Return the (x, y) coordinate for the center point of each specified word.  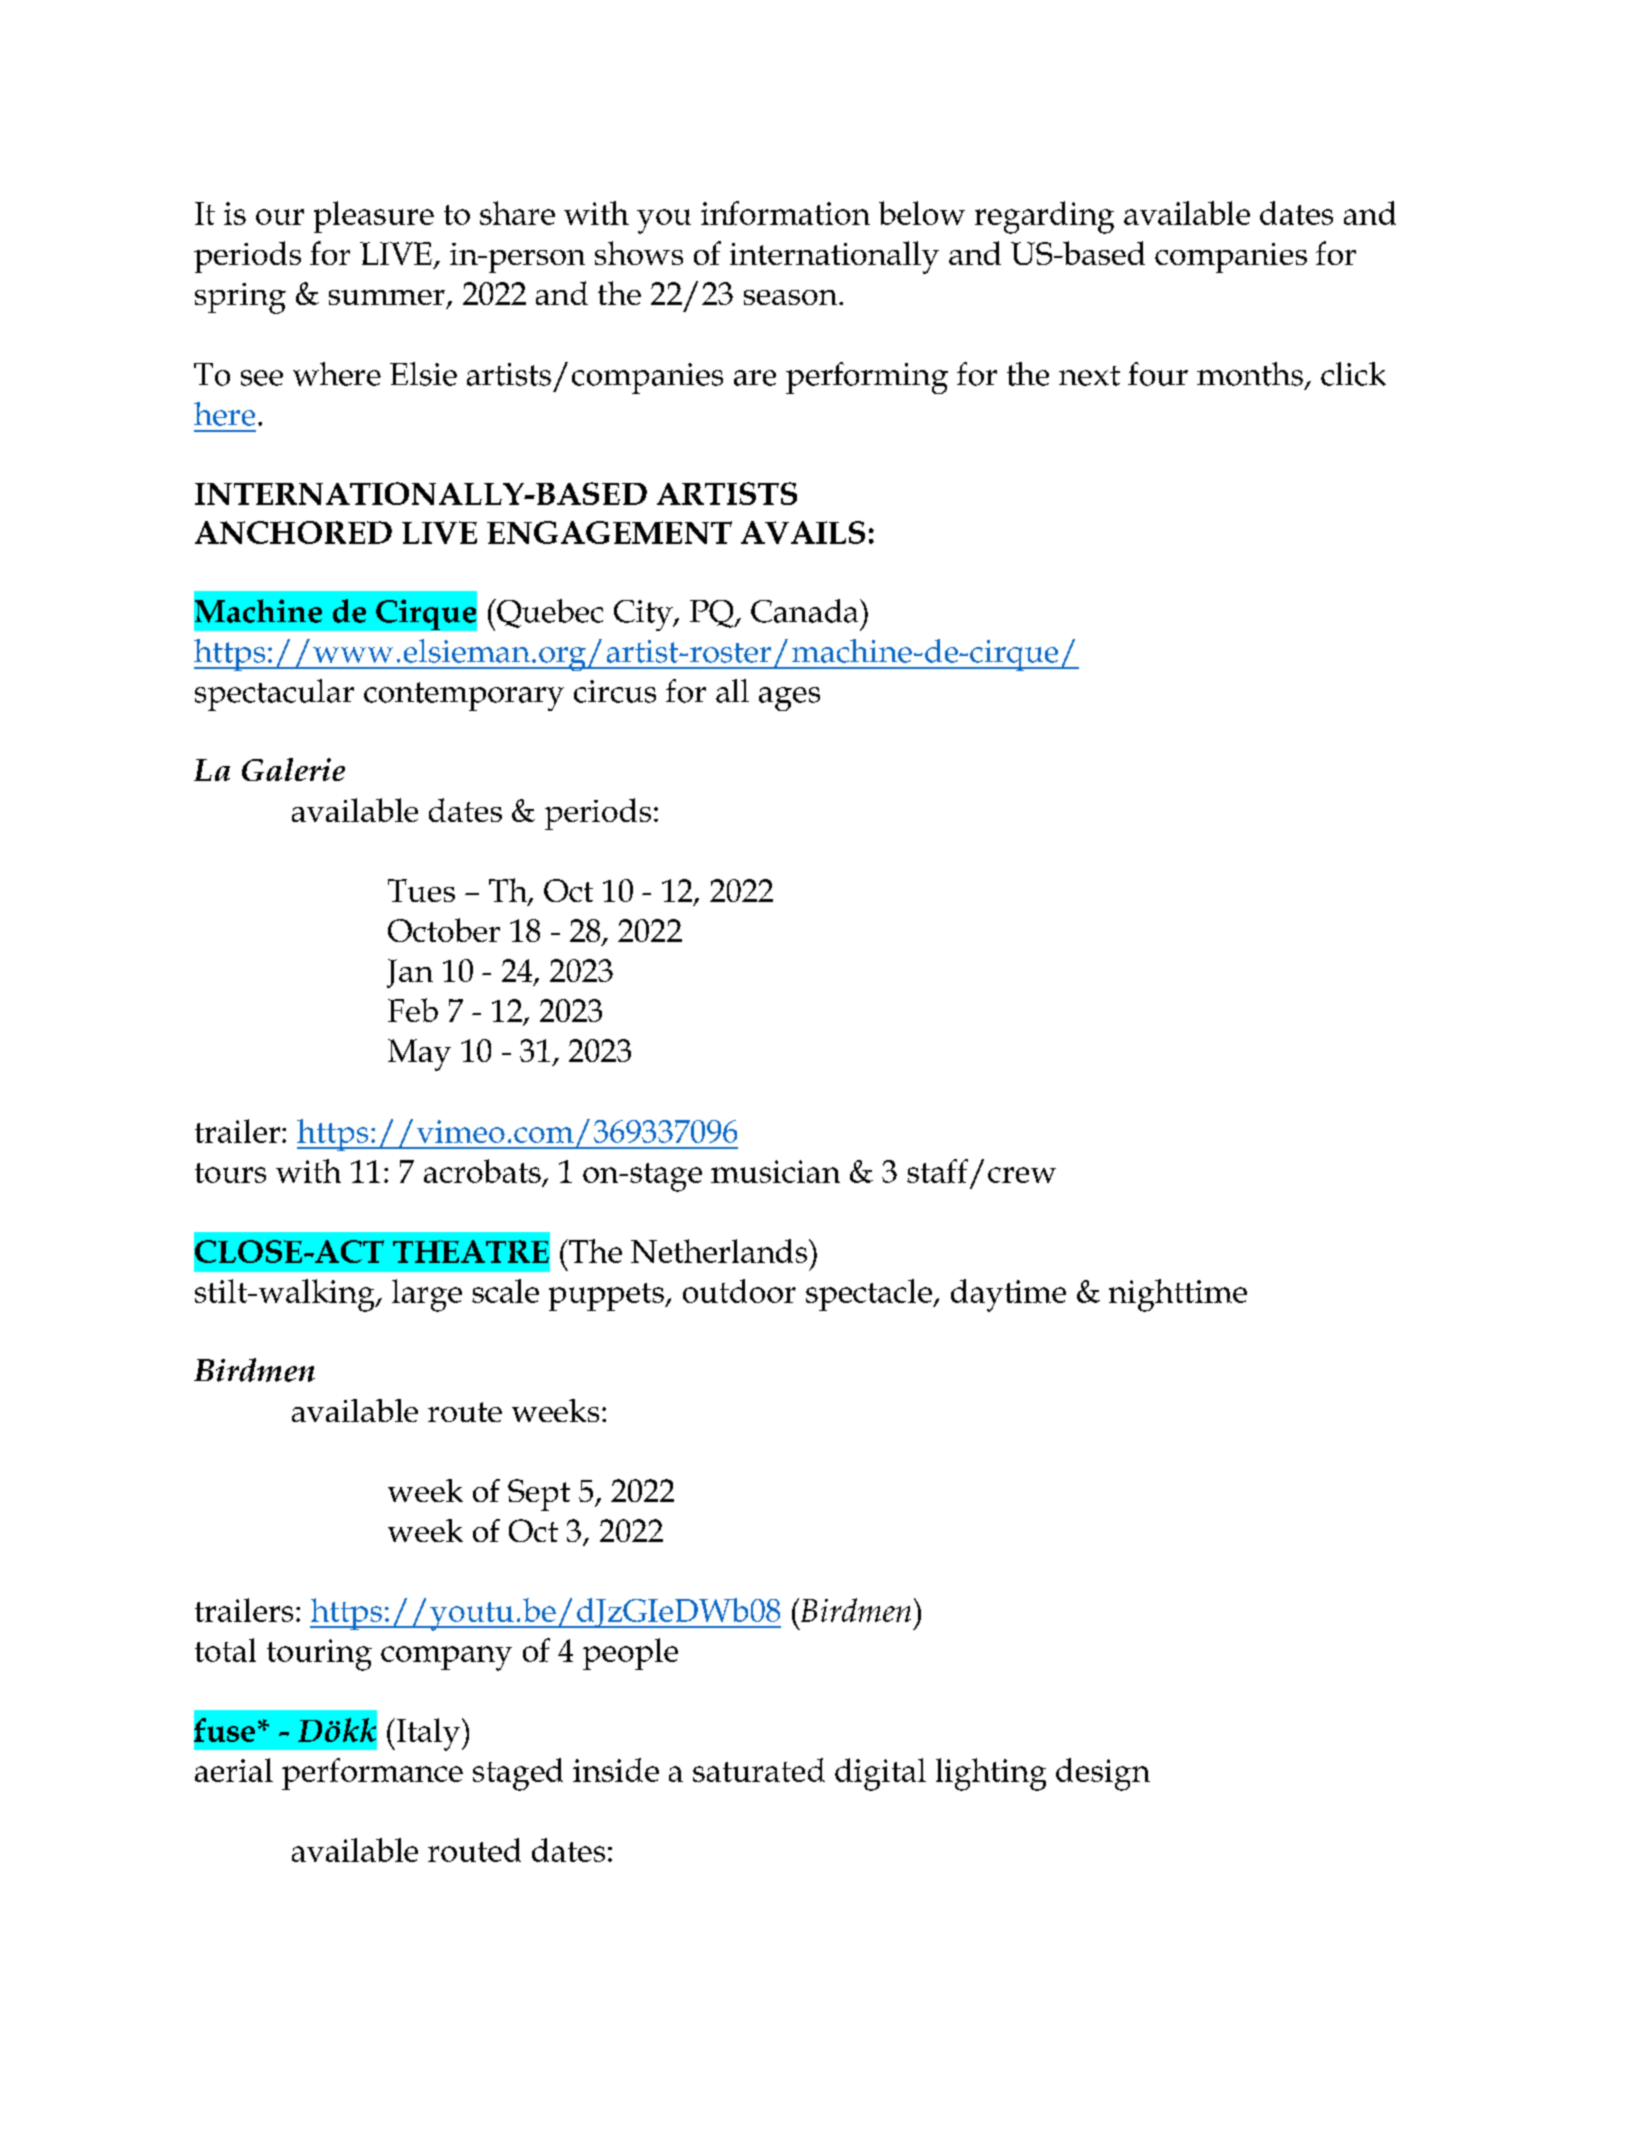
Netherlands (720, 1251)
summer (387, 297)
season (792, 297)
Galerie (293, 769)
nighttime (1178, 1295)
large (427, 1295)
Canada (806, 611)
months (1250, 374)
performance (372, 1774)
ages (789, 699)
